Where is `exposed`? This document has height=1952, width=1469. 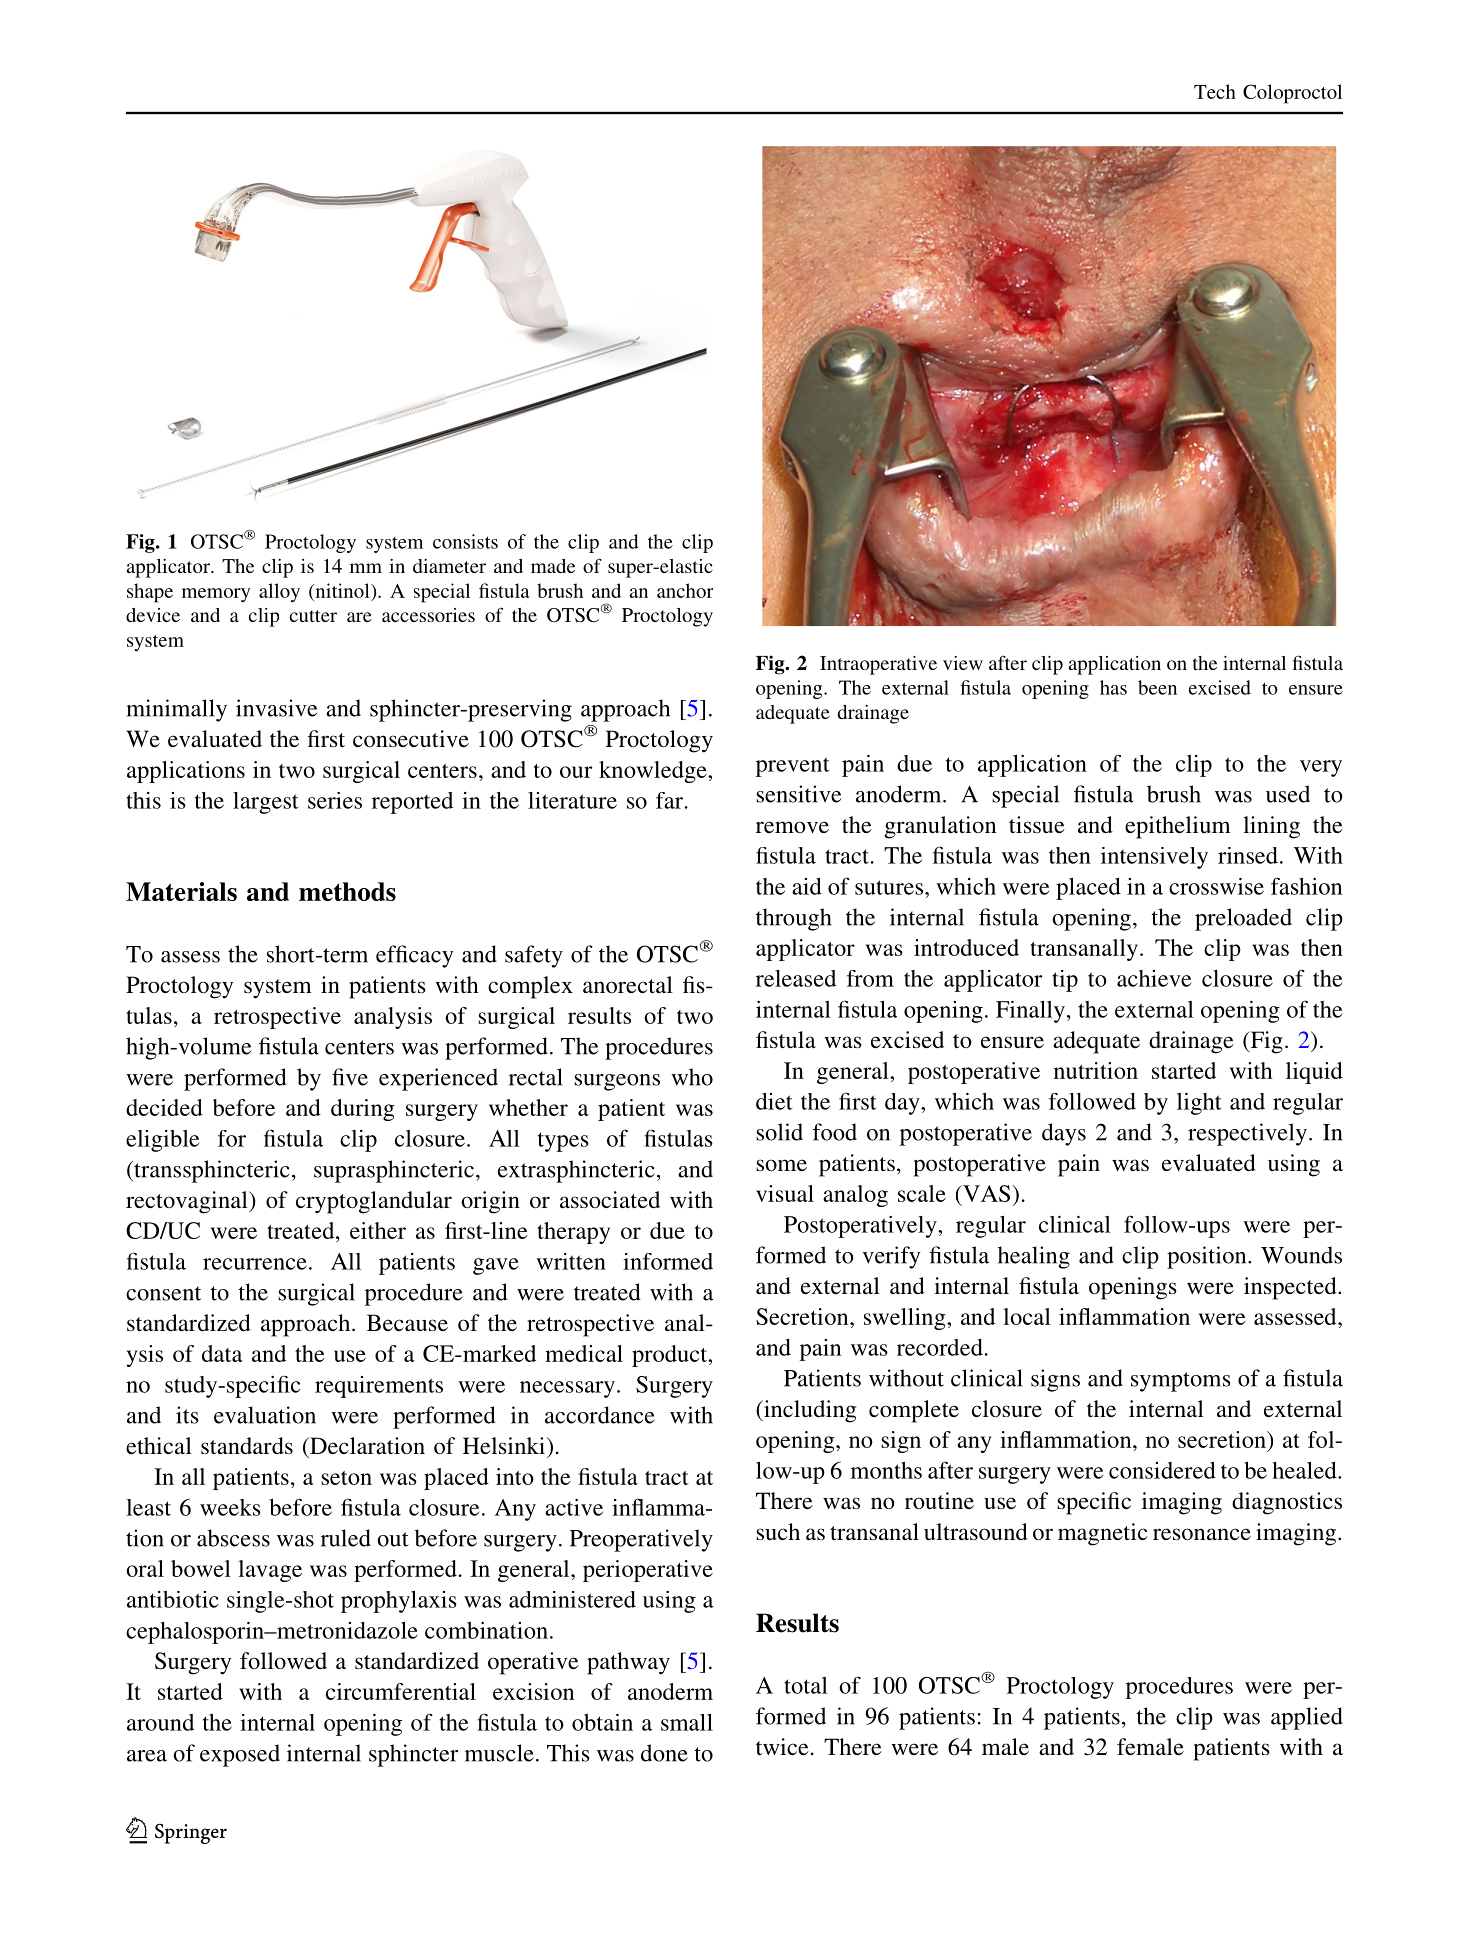
exposed is located at coordinates (240, 1755).
